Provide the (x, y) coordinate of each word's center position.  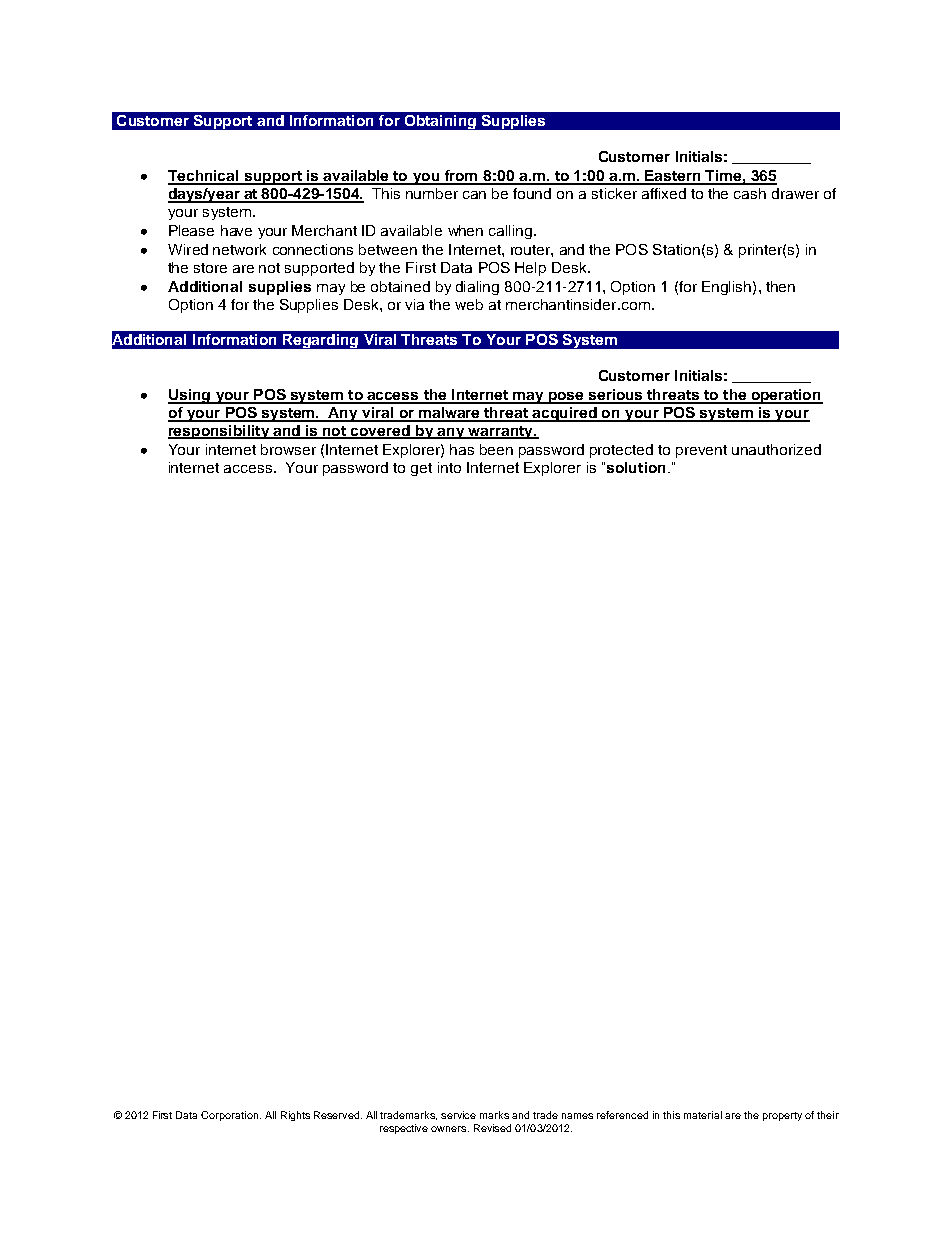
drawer (795, 193)
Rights (295, 1116)
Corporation (231, 1116)
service (458, 1115)
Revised (492, 1128)
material (703, 1115)
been (496, 449)
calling (510, 232)
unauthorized (776, 449)
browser (288, 449)
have (236, 230)
